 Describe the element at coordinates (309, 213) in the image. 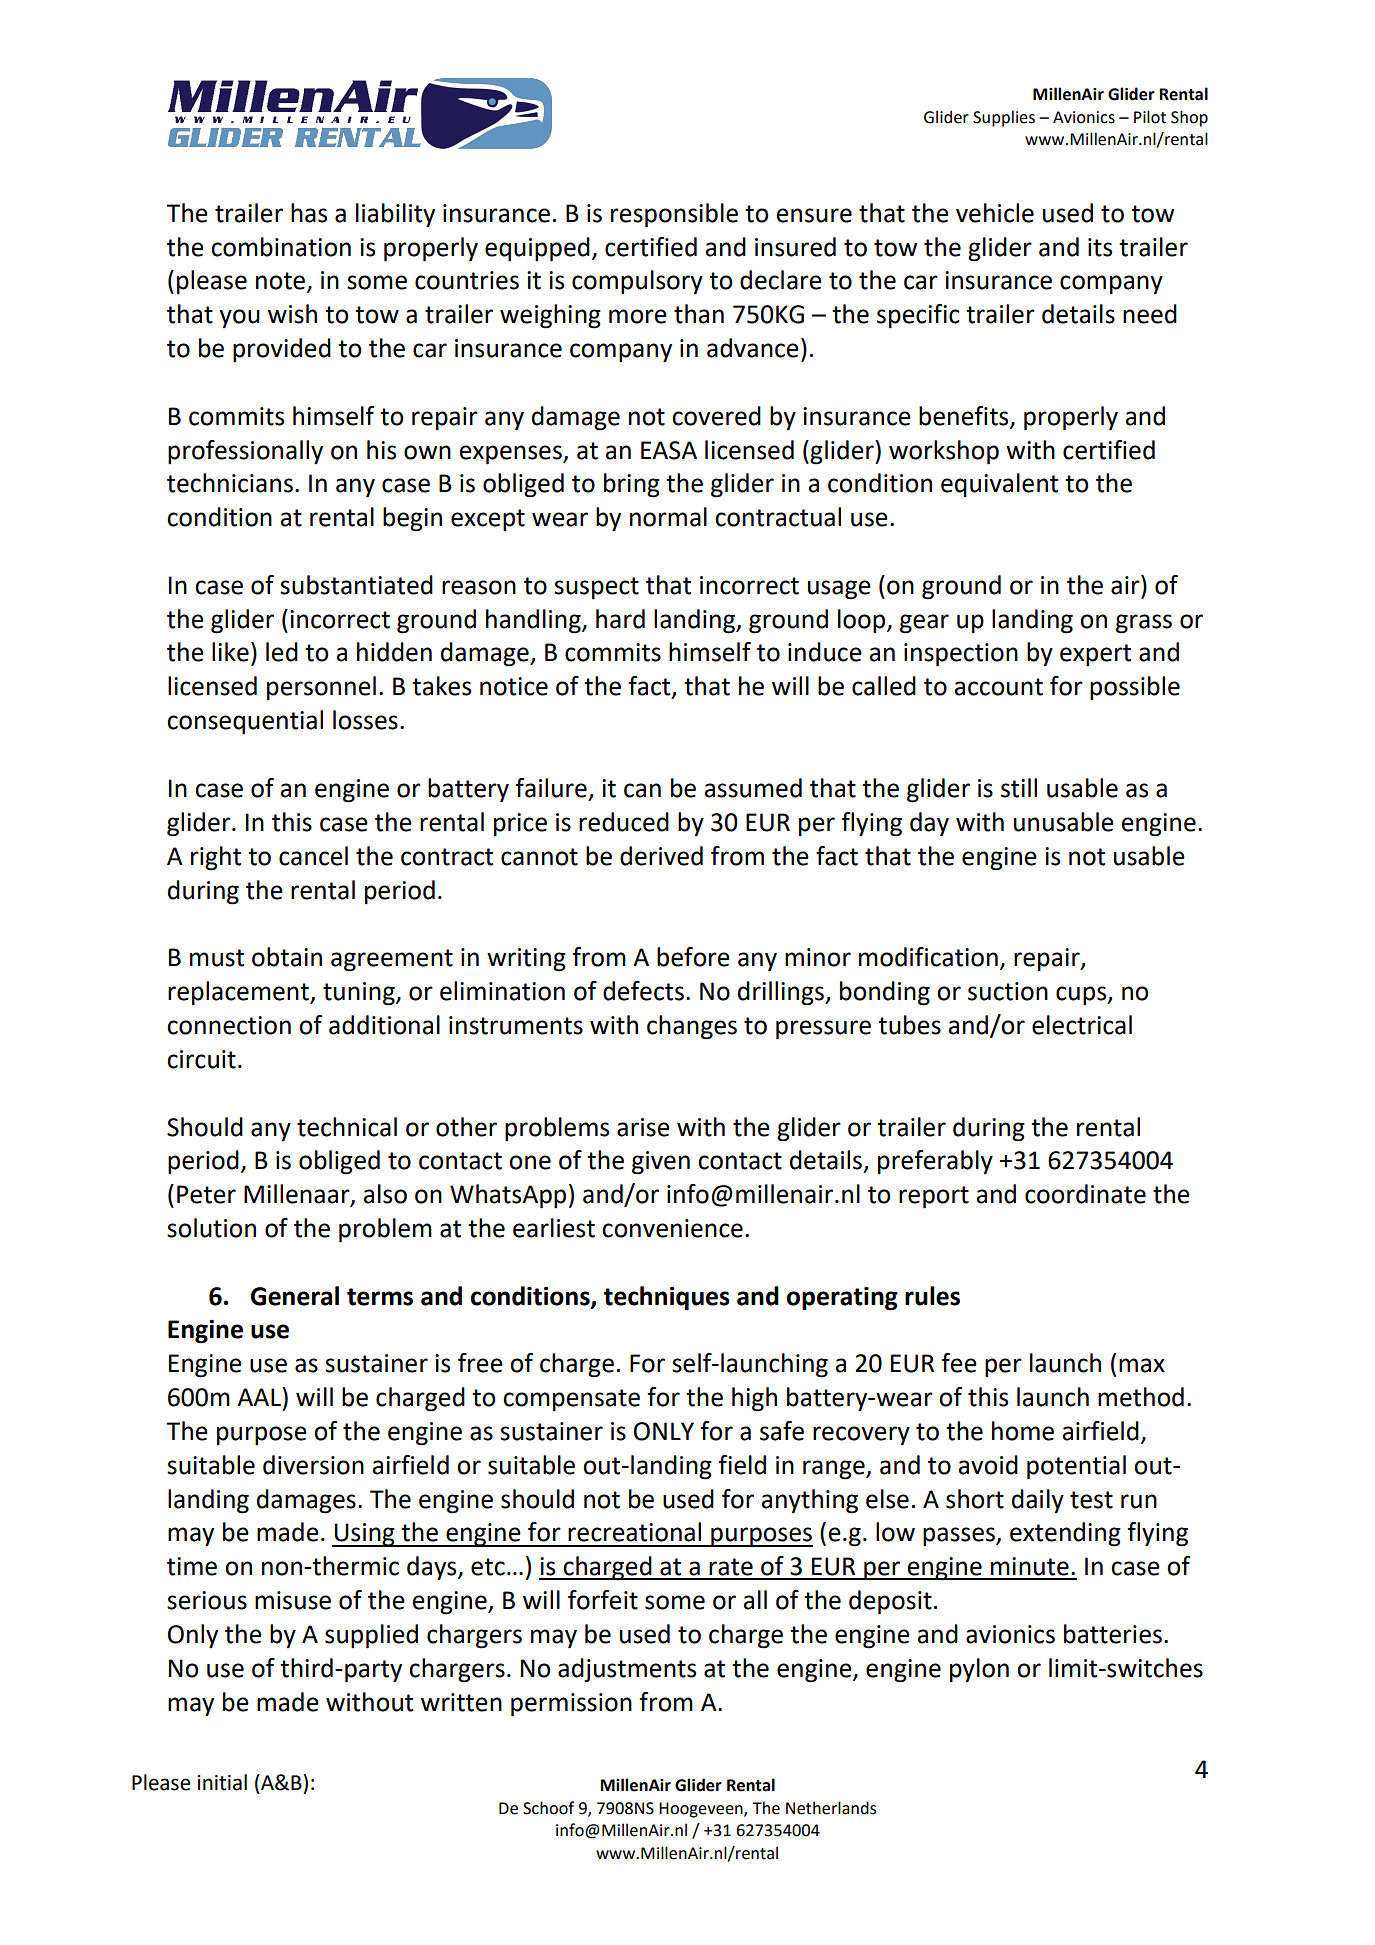

I see `has` at that location.
